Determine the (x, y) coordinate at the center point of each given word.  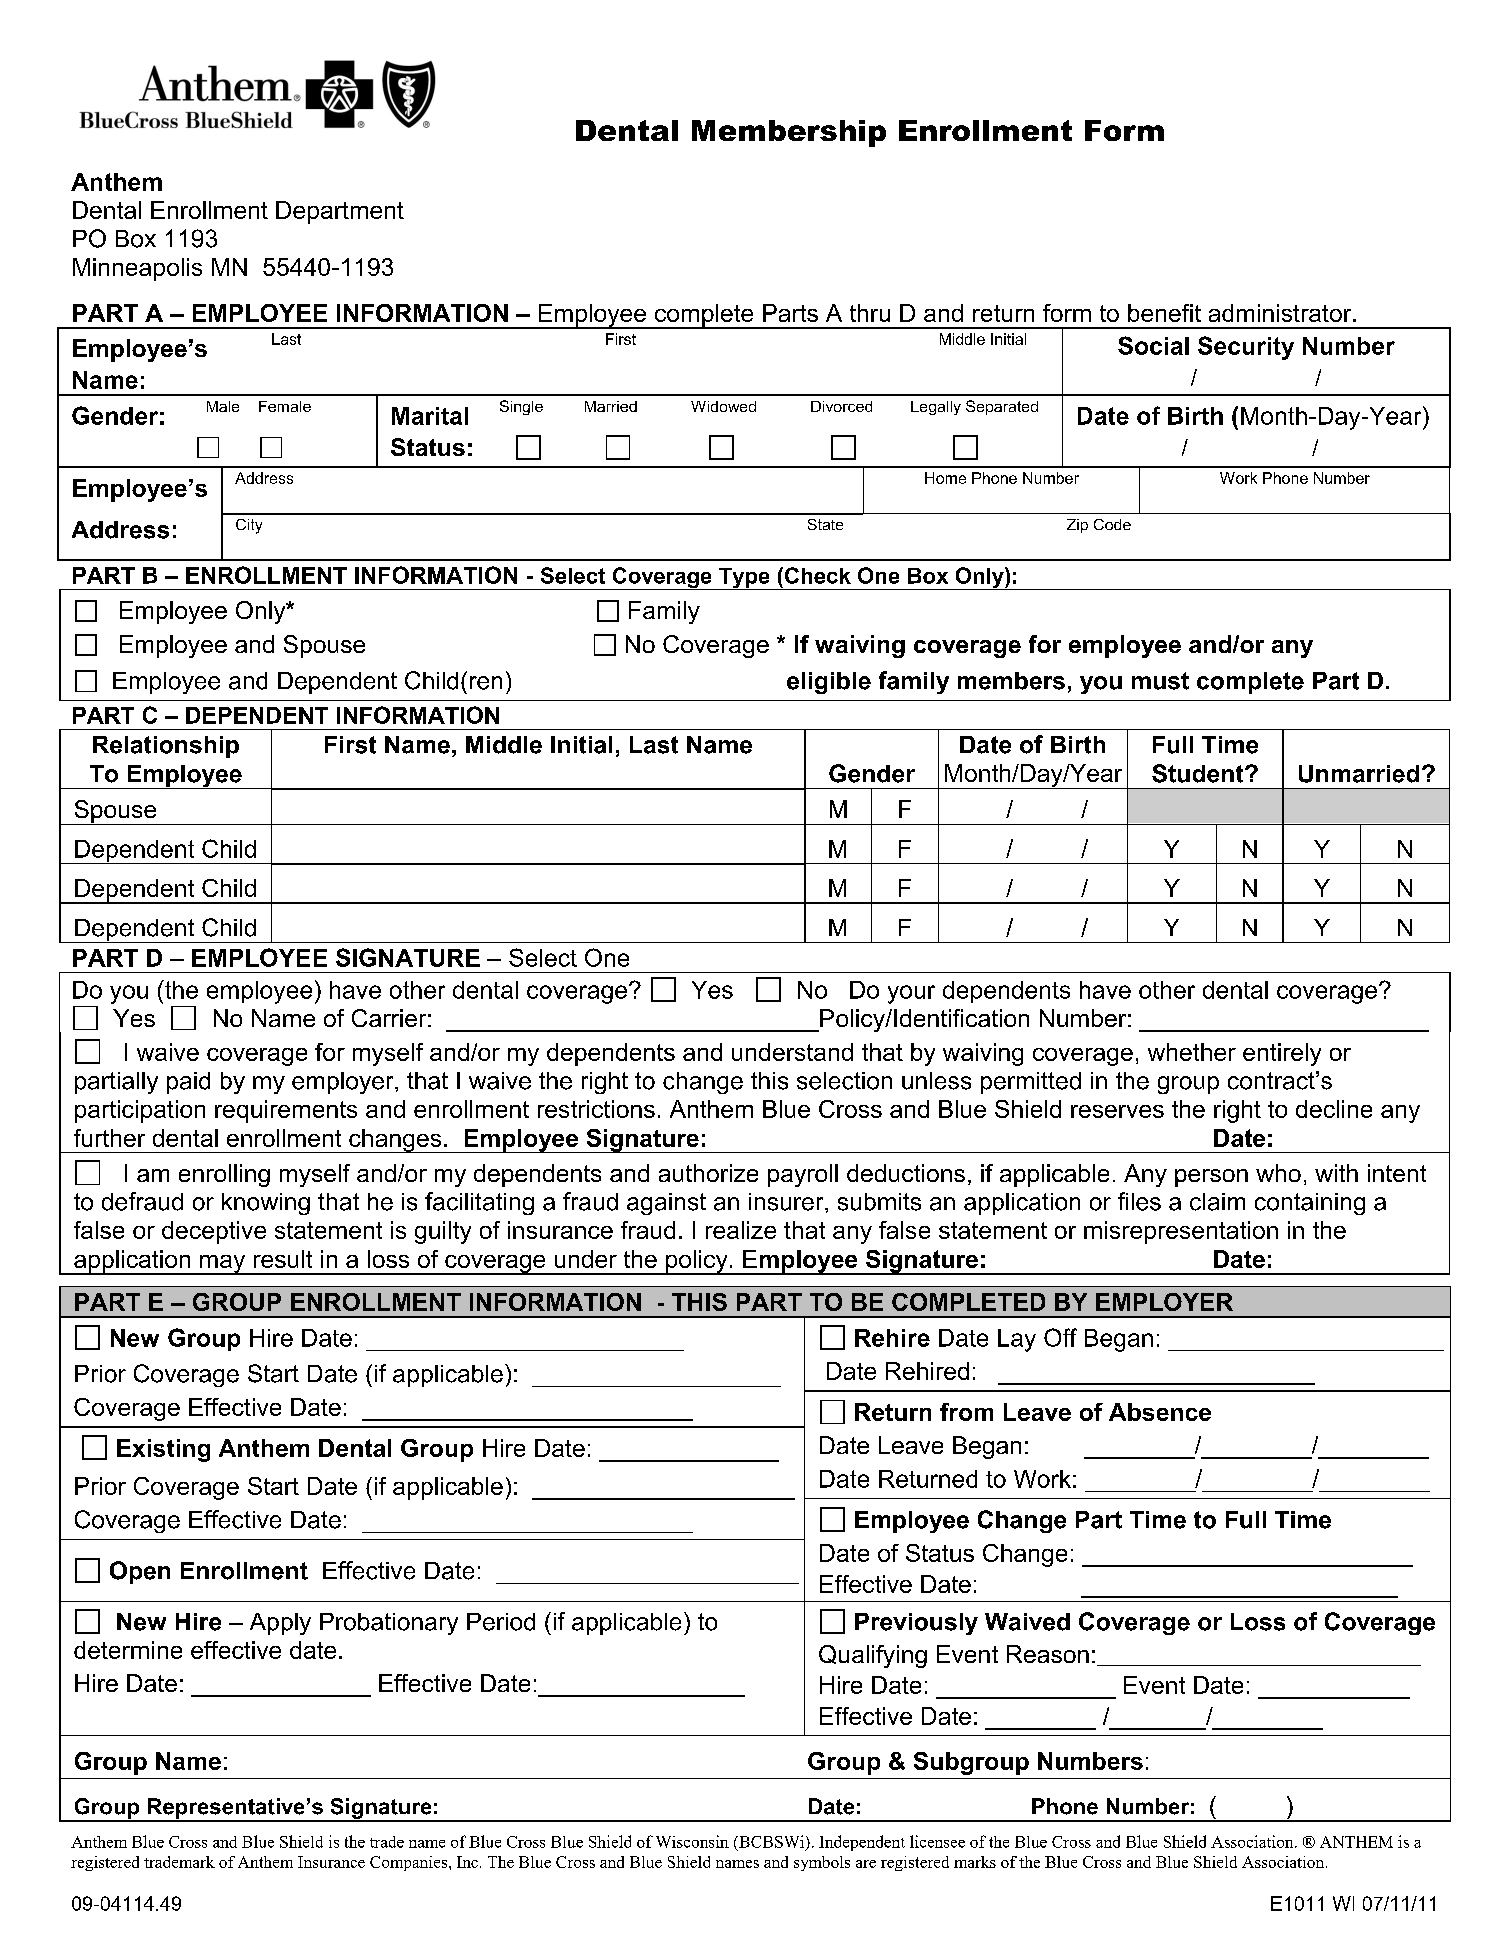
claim (1217, 1202)
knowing (266, 1204)
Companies (408, 1863)
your (911, 994)
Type (744, 579)
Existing (163, 1450)
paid (188, 1083)
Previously (916, 1624)
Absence (1160, 1412)
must (1160, 681)
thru (870, 313)
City (249, 526)
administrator (1281, 313)
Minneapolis (137, 269)
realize (741, 1230)
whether (1192, 1052)
